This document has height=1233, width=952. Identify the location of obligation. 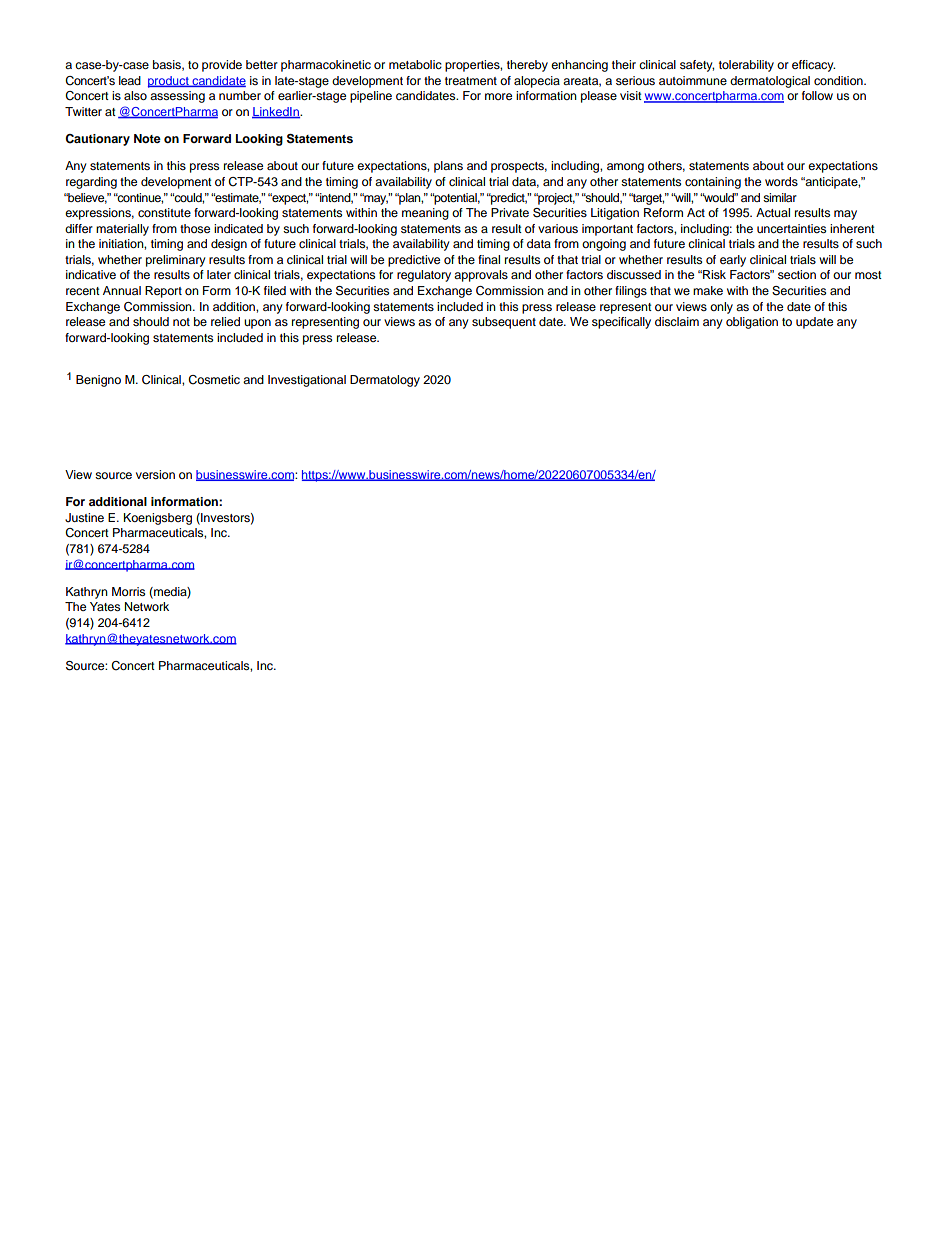
(752, 323).
